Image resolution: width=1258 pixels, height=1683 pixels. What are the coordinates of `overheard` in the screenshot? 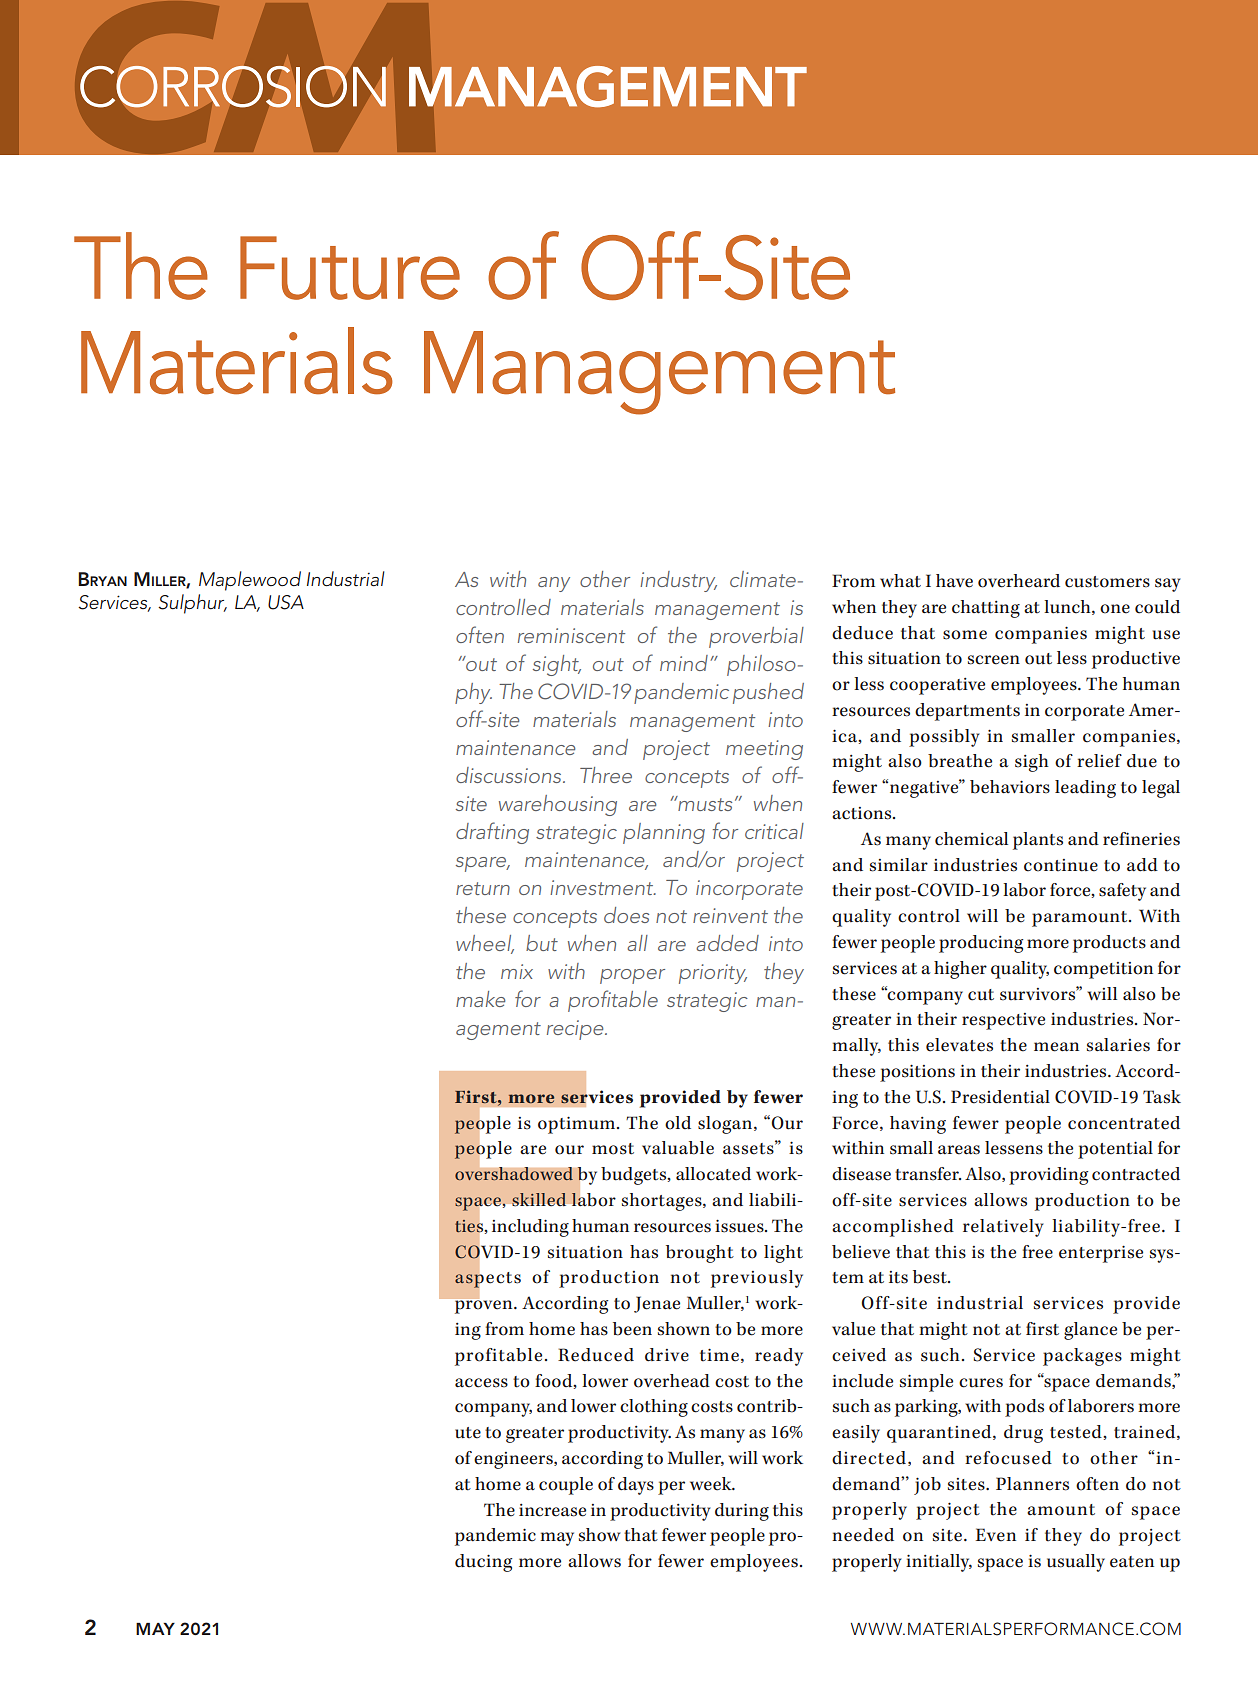 It's located at (1019, 581).
